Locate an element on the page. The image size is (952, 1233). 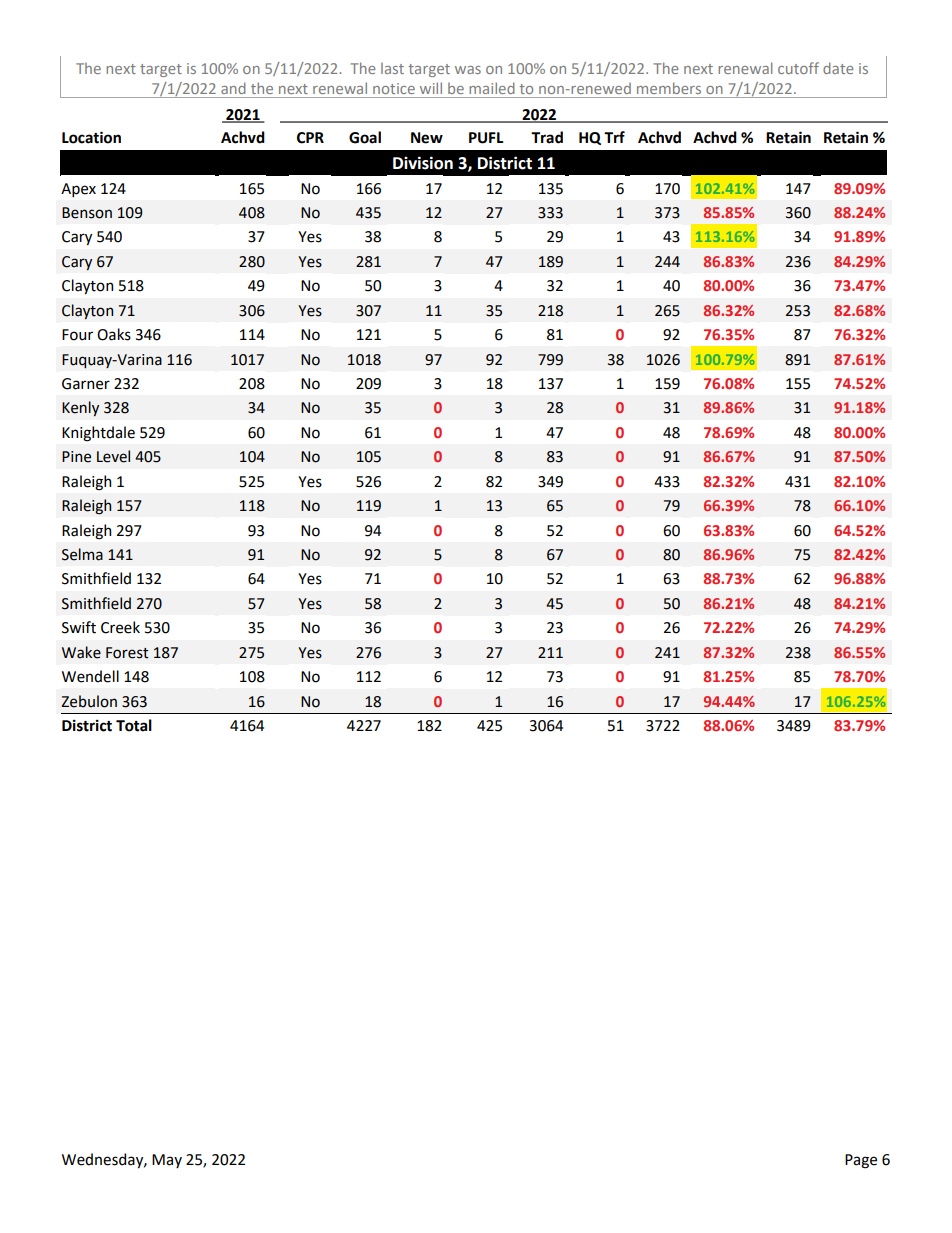
mailed is located at coordinates (492, 88).
